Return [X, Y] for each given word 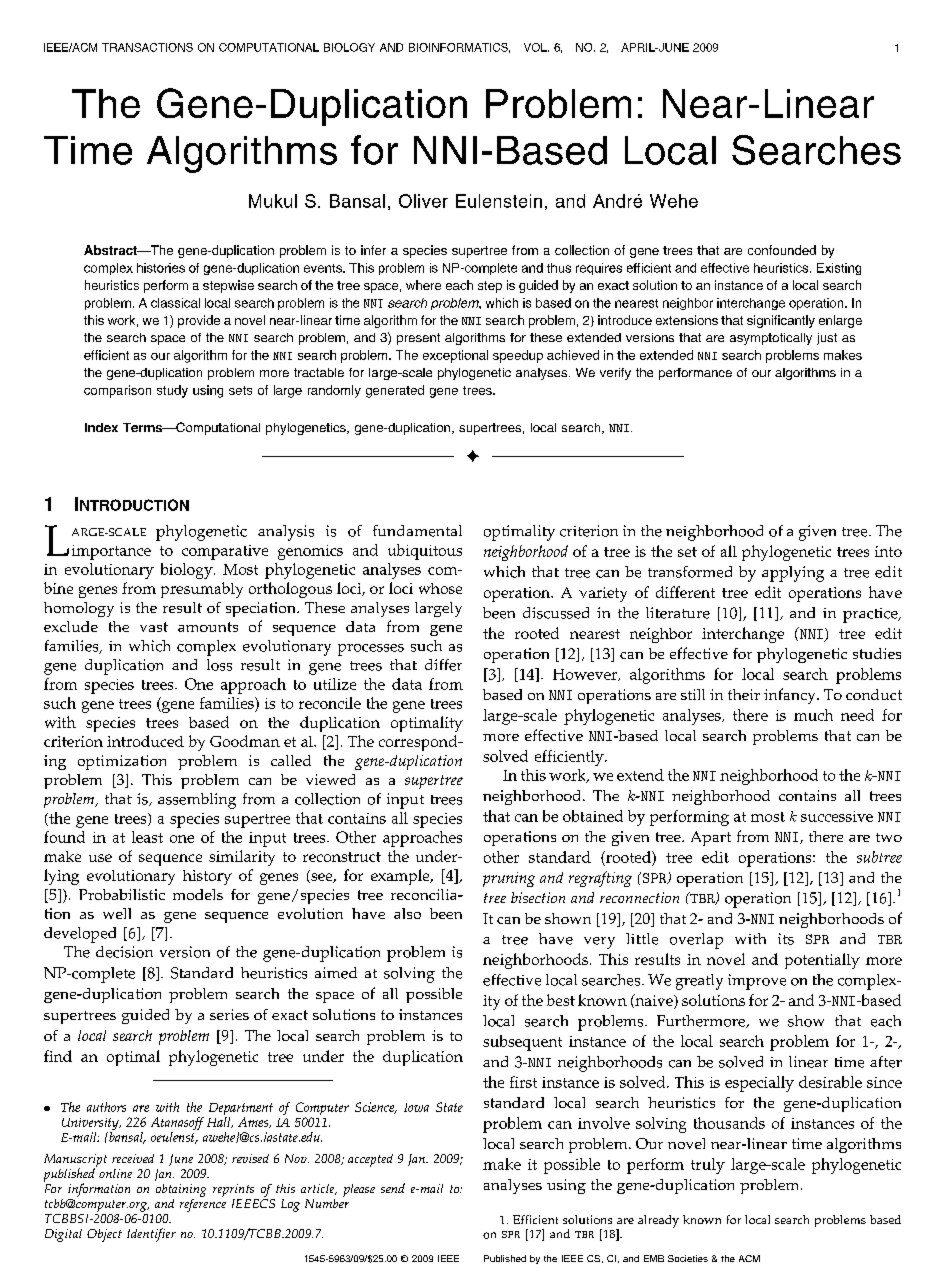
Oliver [423, 201]
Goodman [245, 741]
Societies [688, 1258]
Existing [839, 269]
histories [161, 268]
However [586, 675]
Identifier [151, 1235]
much [813, 715]
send [393, 1188]
